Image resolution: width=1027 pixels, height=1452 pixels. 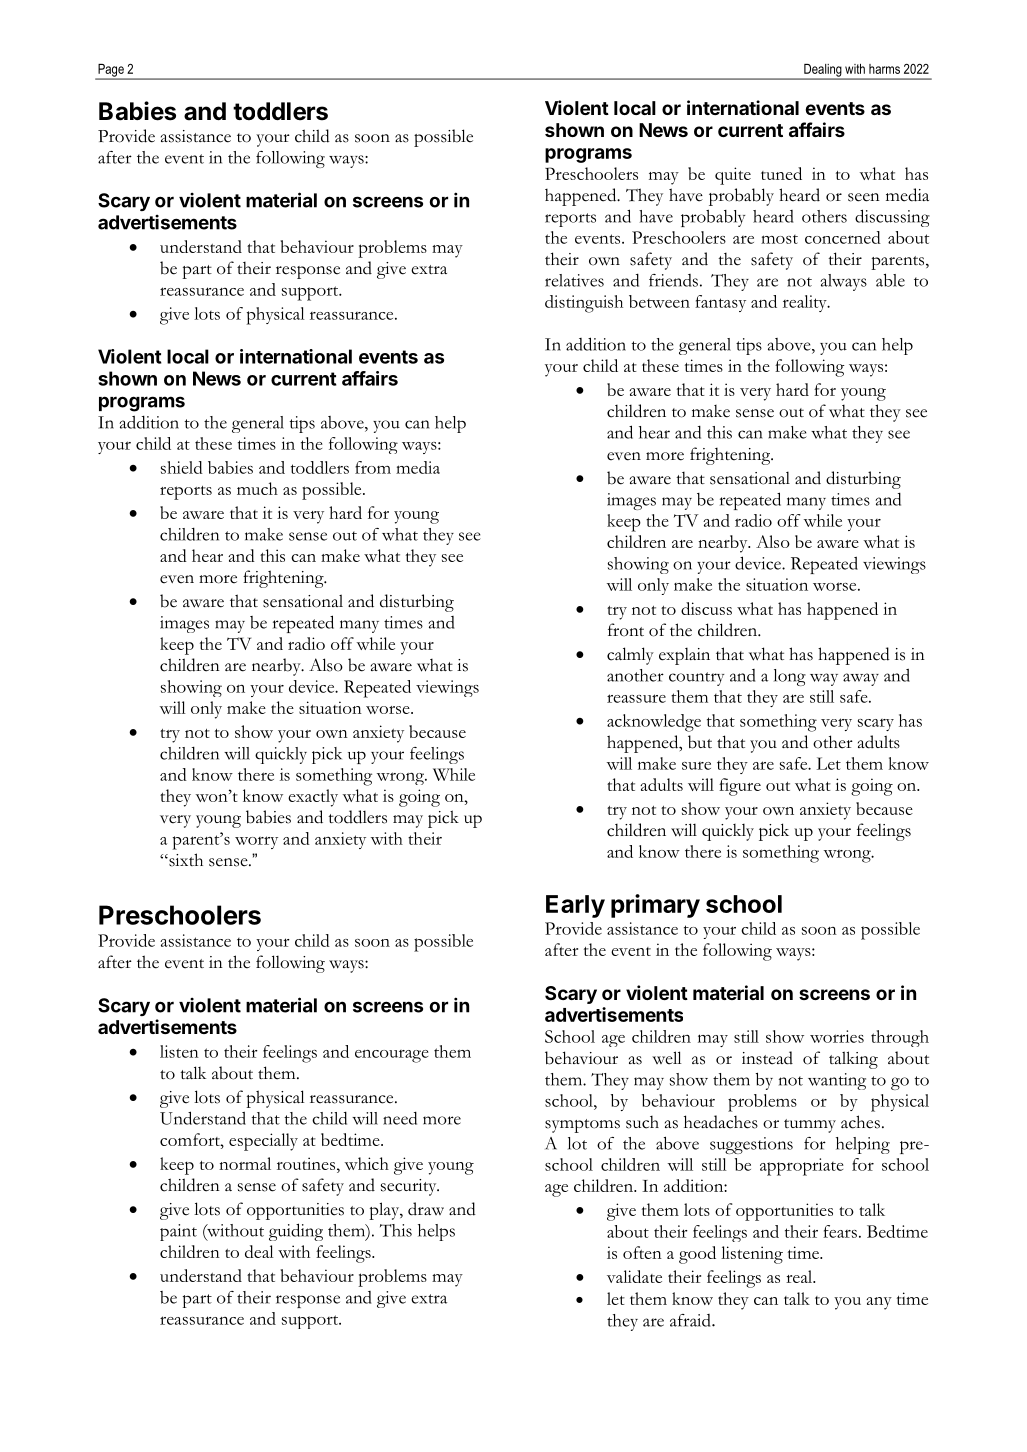 I want to click on shield, so click(x=182, y=467).
